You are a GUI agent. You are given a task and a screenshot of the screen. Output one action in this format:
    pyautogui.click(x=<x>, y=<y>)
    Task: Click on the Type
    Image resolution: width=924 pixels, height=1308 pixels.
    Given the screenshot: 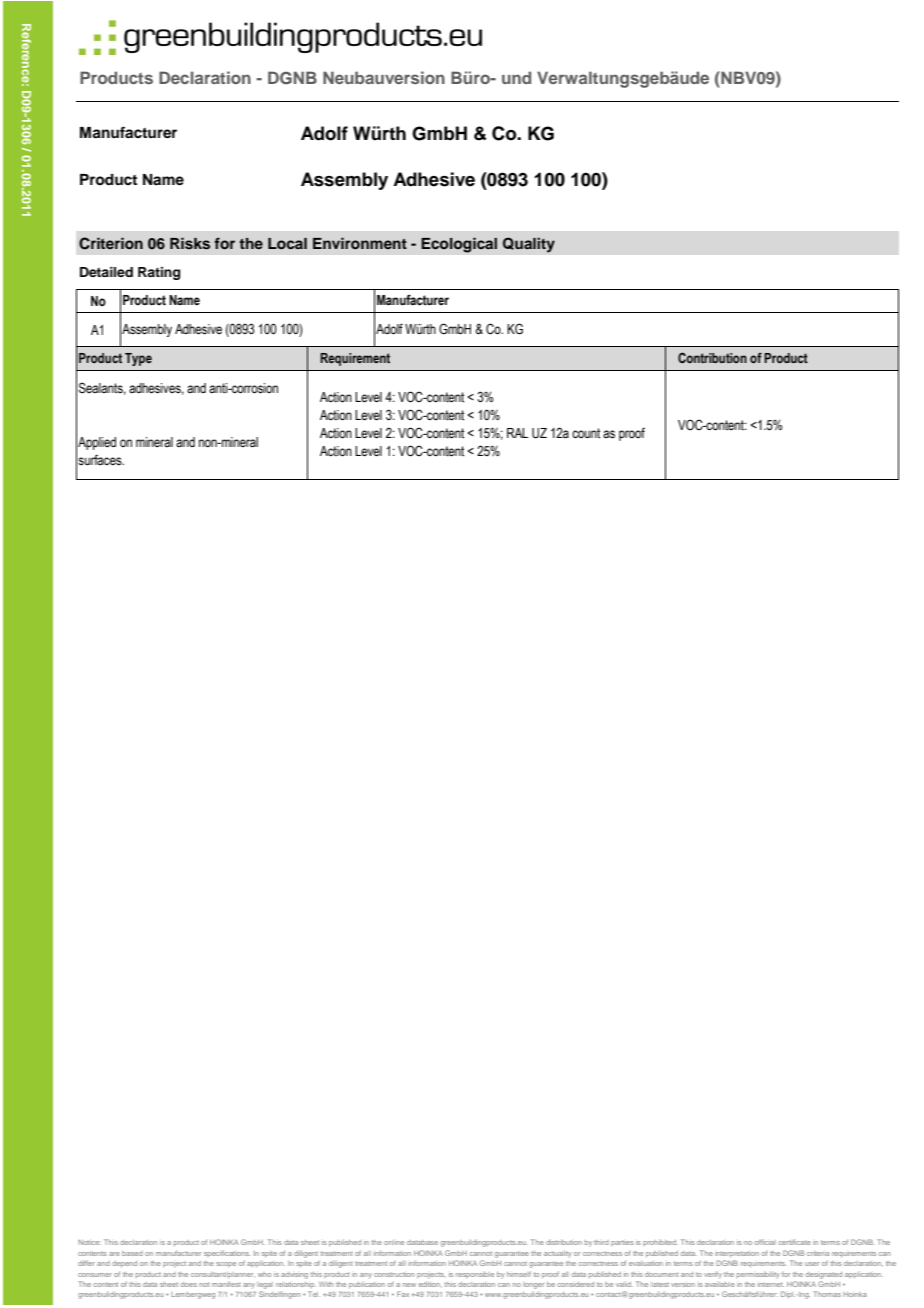 What is the action you would take?
    pyautogui.click(x=138, y=359)
